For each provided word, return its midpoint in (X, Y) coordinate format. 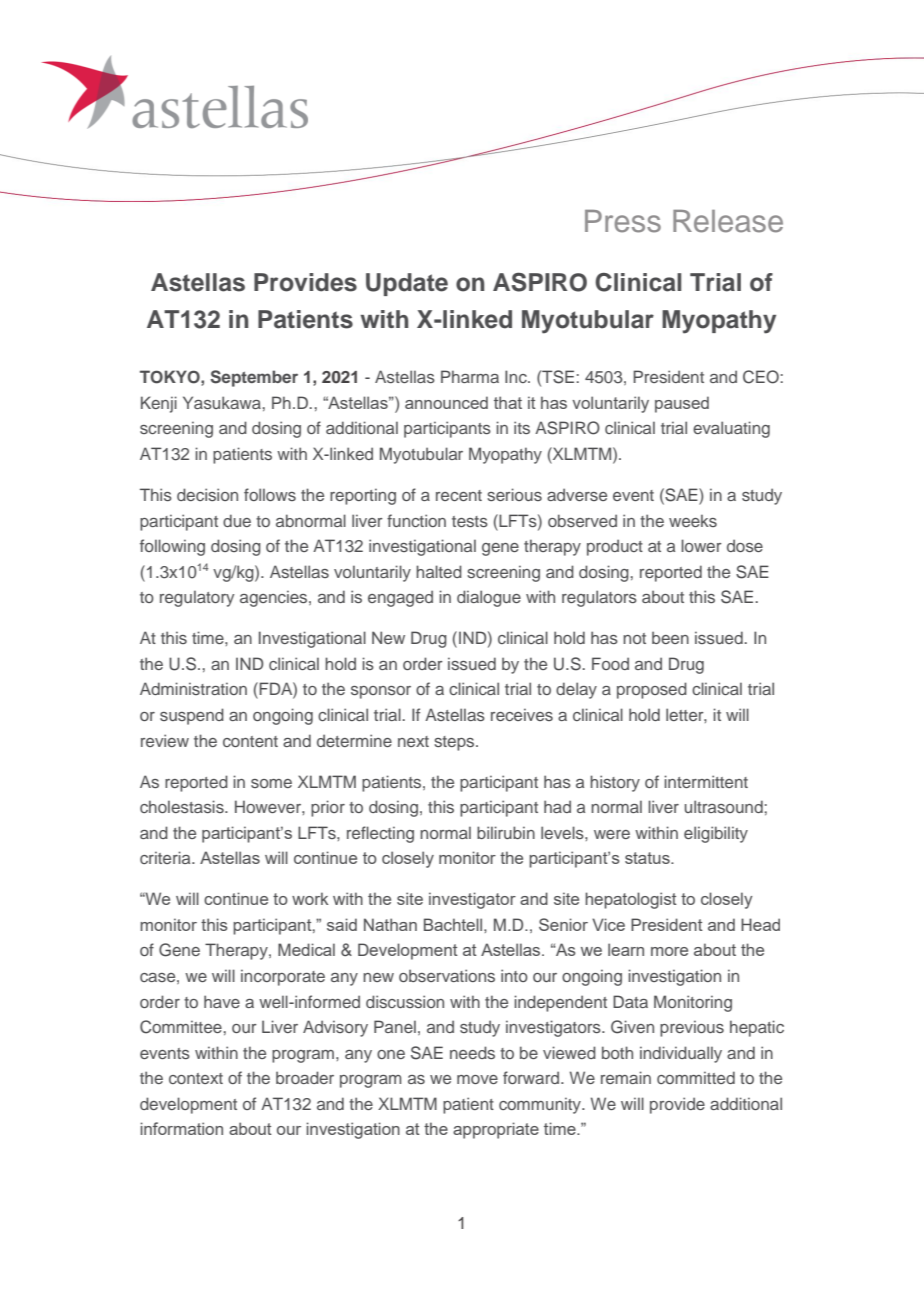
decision (207, 494)
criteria (166, 857)
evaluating (731, 429)
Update (407, 284)
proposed (652, 690)
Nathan (390, 924)
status (648, 858)
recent (459, 495)
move (477, 1079)
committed (696, 1077)
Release (728, 221)
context (196, 1078)
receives (522, 714)
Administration (193, 688)
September (254, 378)
